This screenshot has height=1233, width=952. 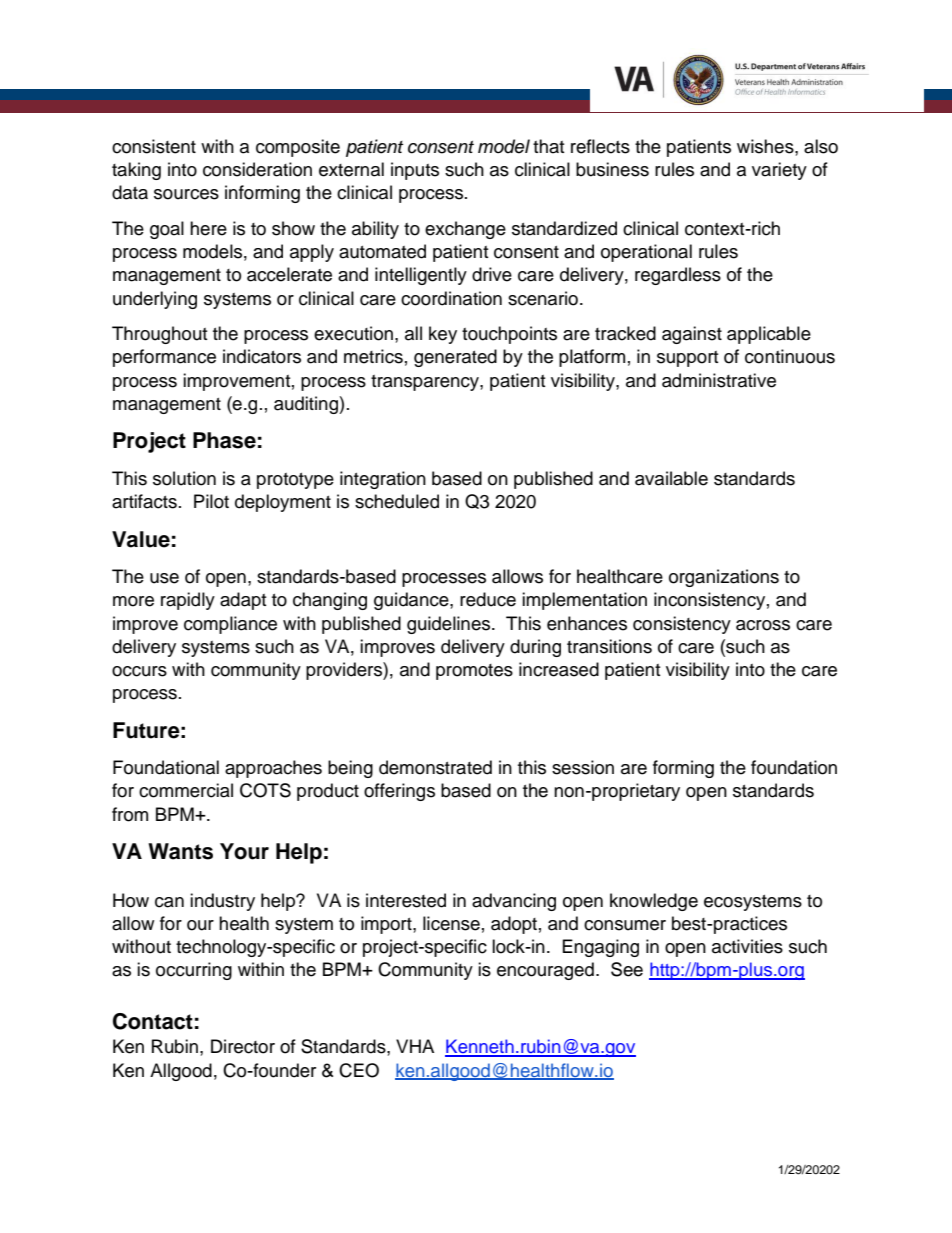 What do you see at coordinates (671, 478) in the screenshot?
I see `available` at bounding box center [671, 478].
